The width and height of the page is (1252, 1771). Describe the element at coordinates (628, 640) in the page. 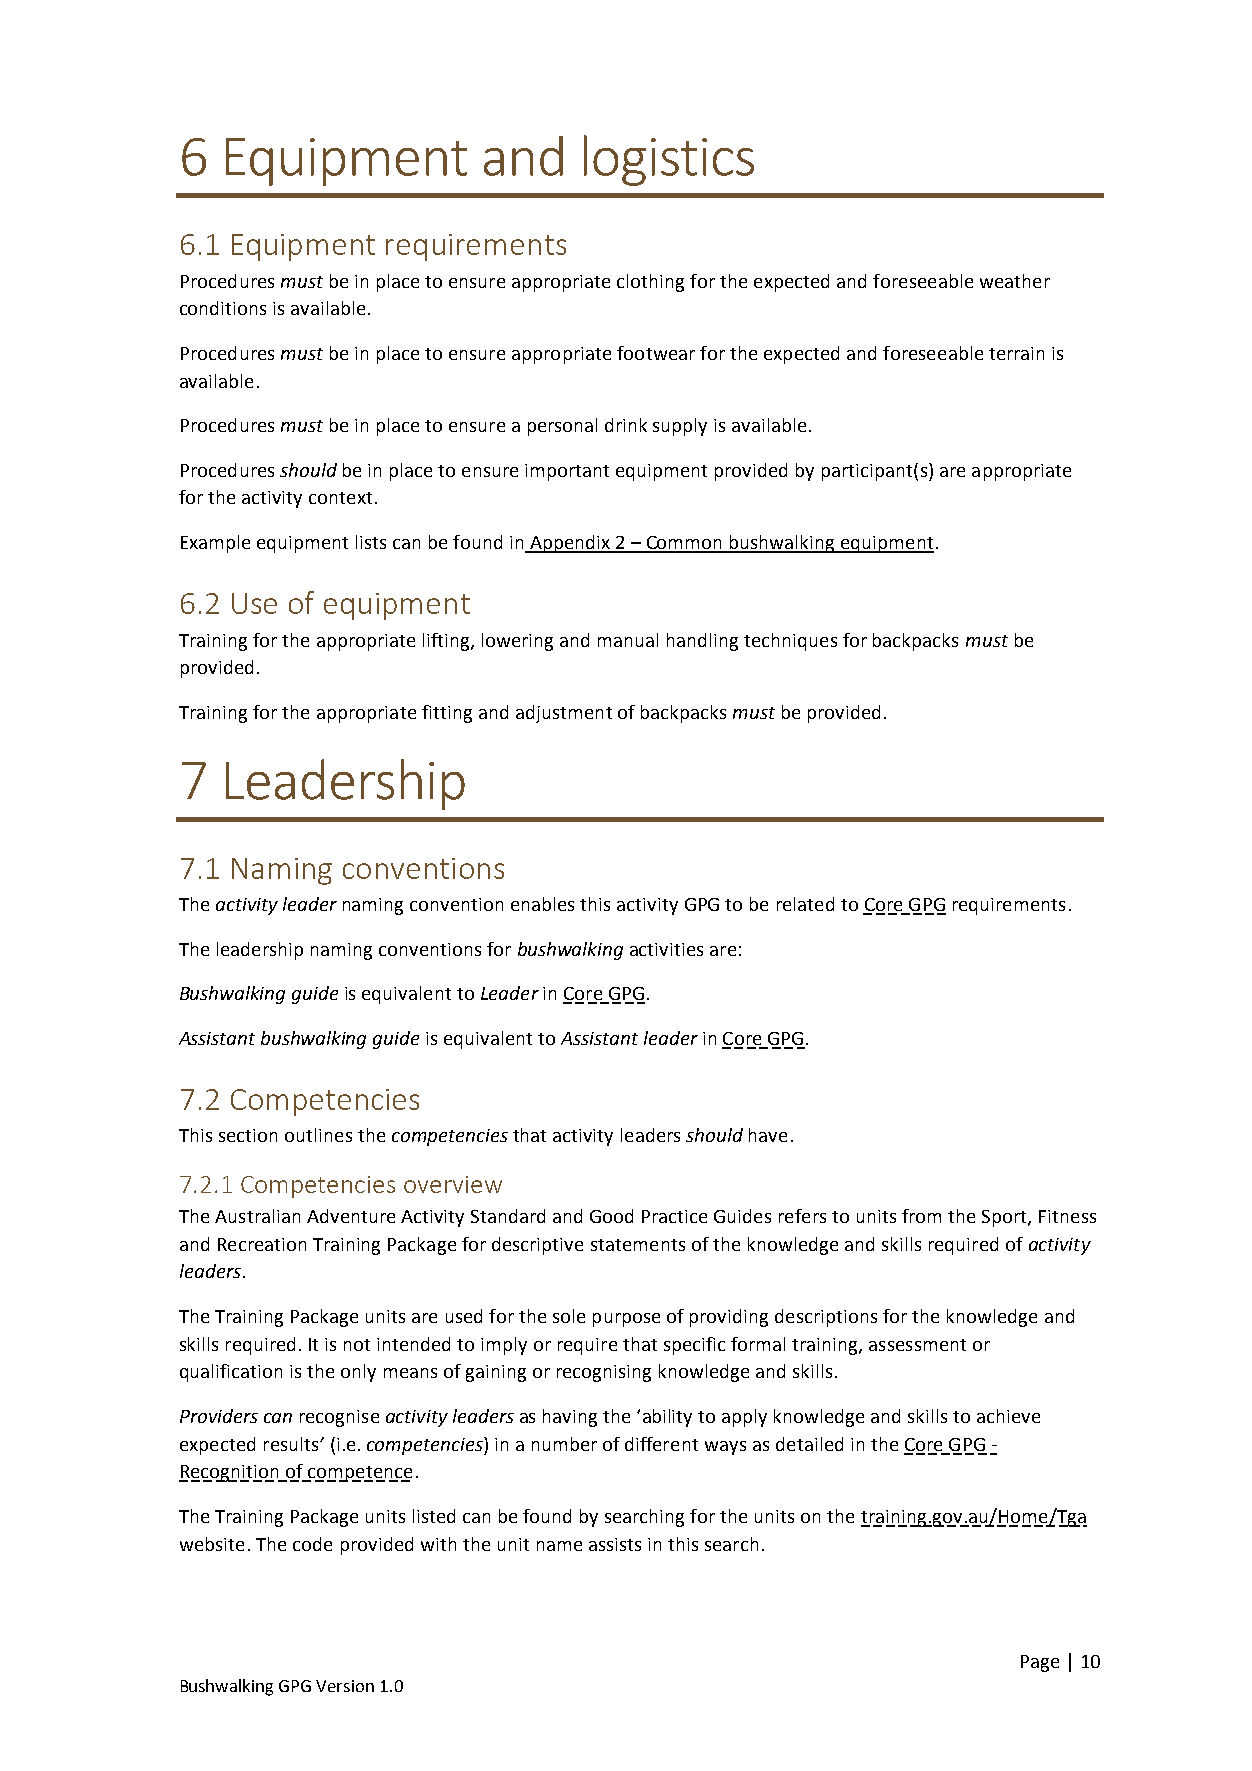

I see `manual` at that location.
